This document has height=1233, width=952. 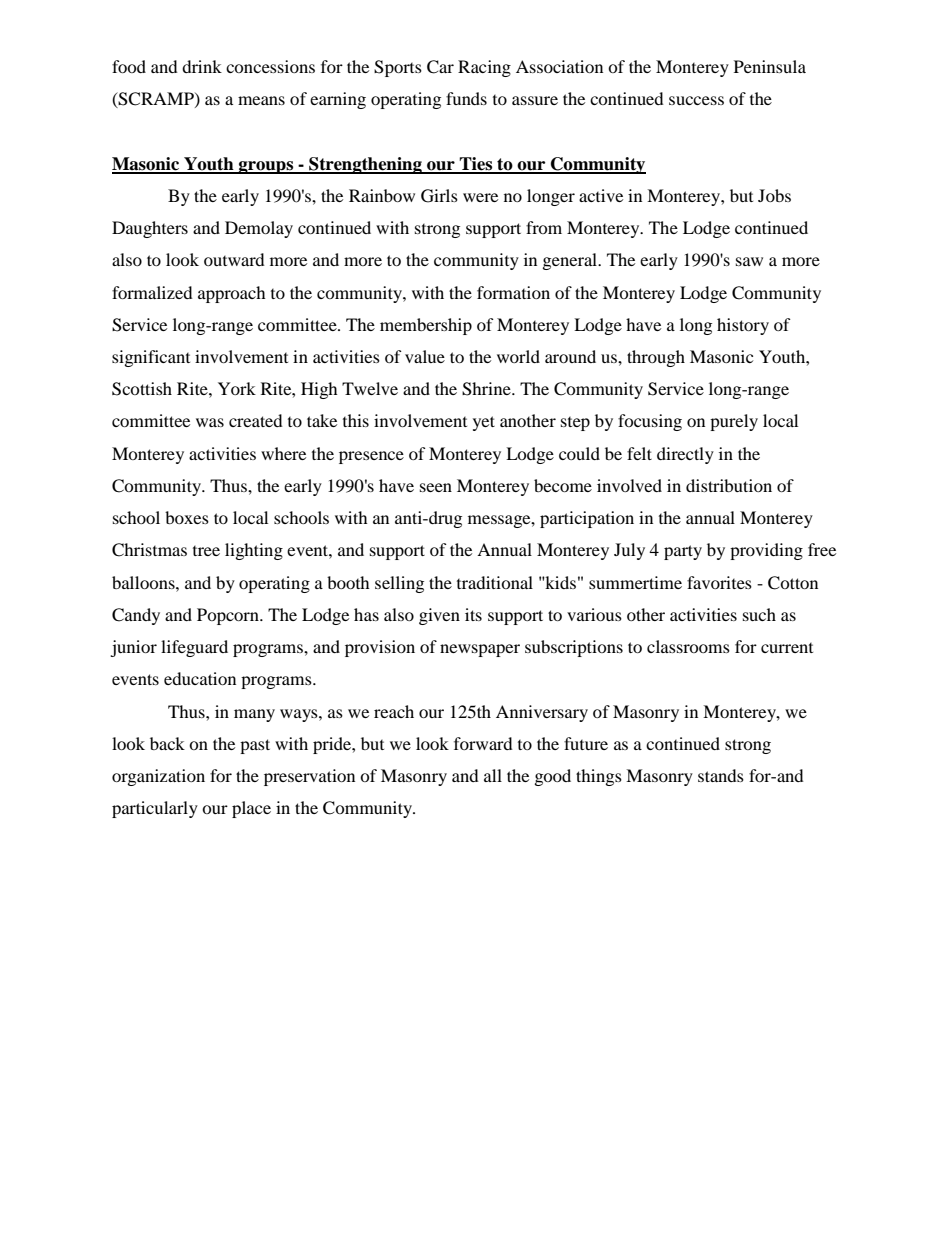 I want to click on current, so click(x=787, y=648).
